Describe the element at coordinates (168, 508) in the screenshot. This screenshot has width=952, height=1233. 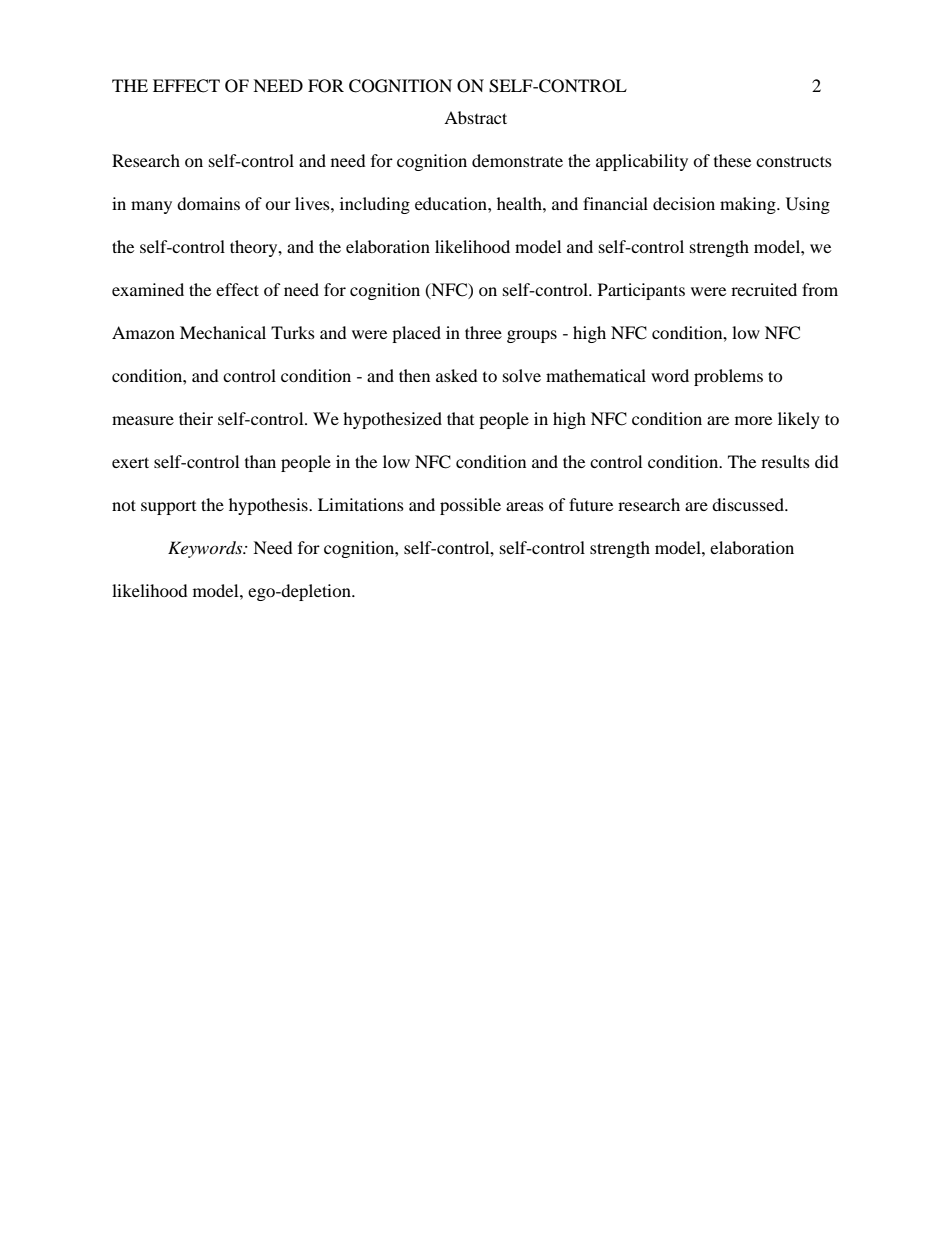
I see `support` at that location.
